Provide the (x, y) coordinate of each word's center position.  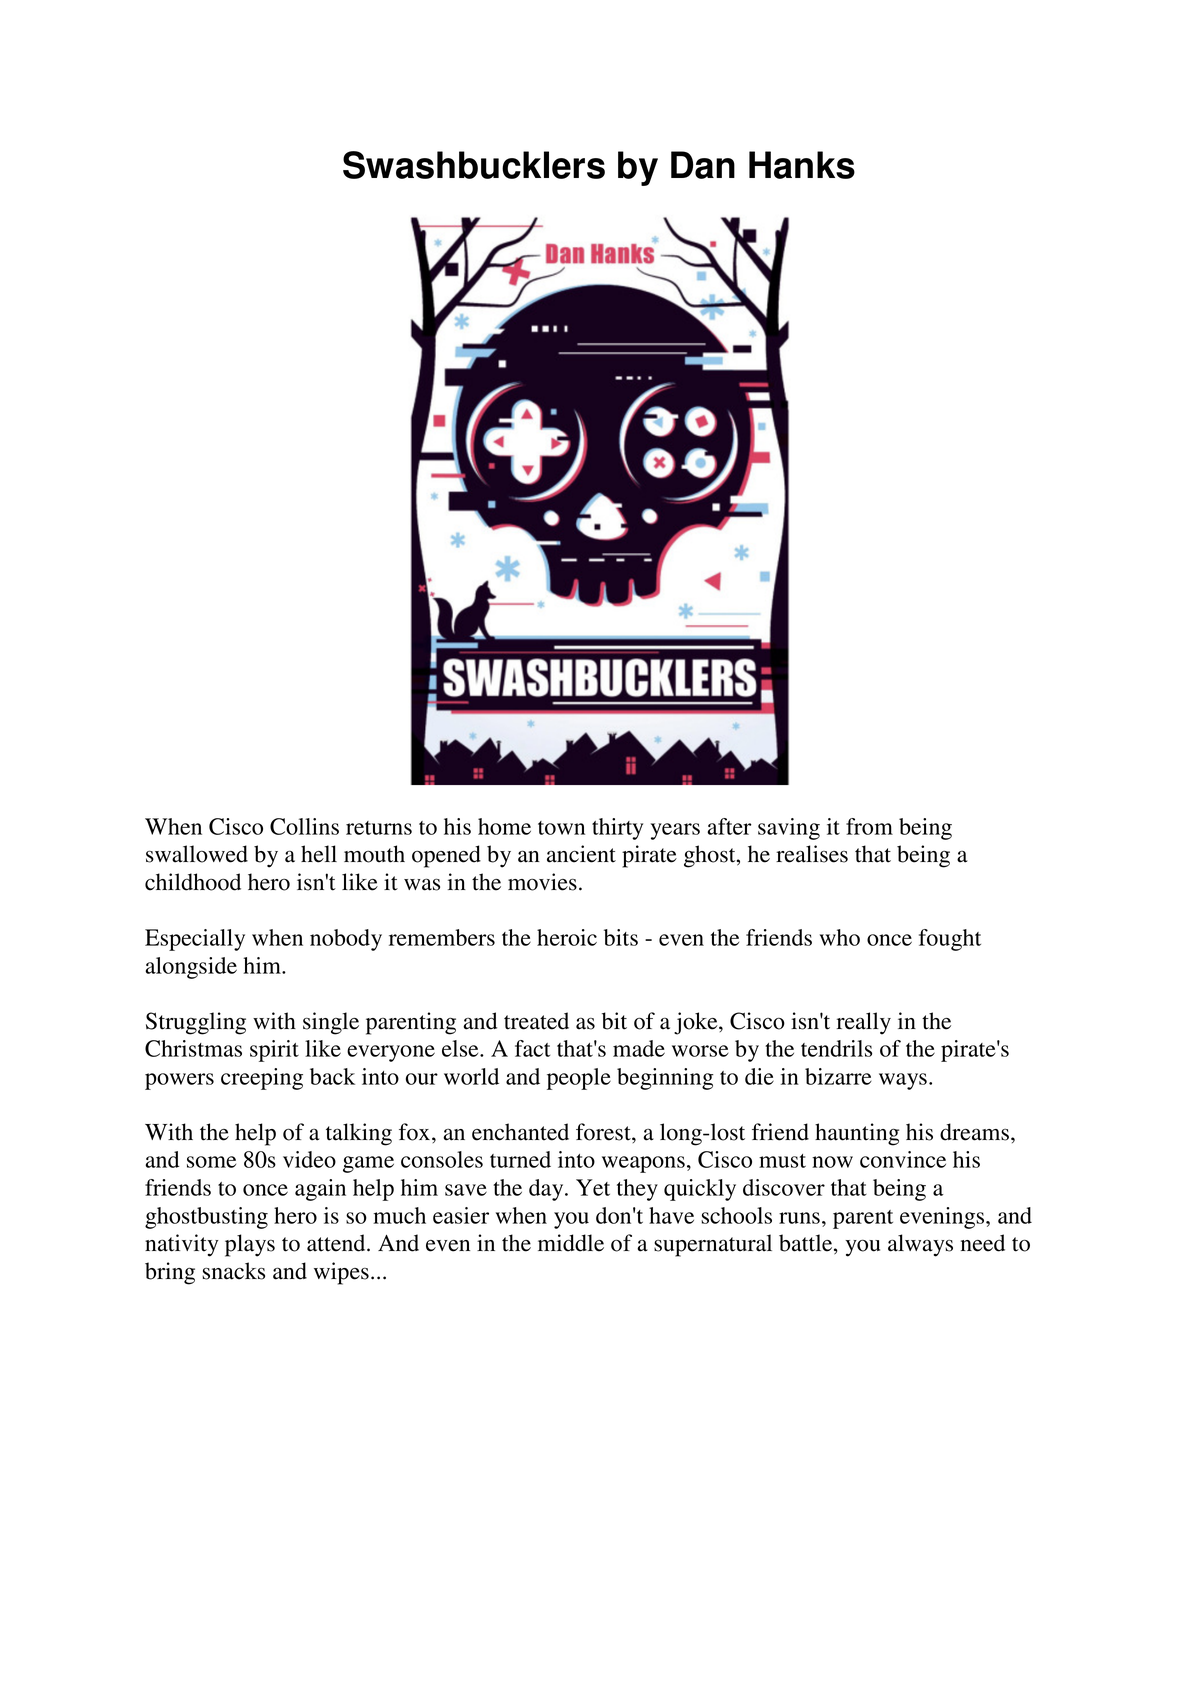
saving (789, 829)
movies (542, 882)
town (561, 828)
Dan (703, 165)
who (840, 937)
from (869, 826)
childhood (193, 882)
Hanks (802, 165)
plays (250, 1245)
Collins (304, 826)
